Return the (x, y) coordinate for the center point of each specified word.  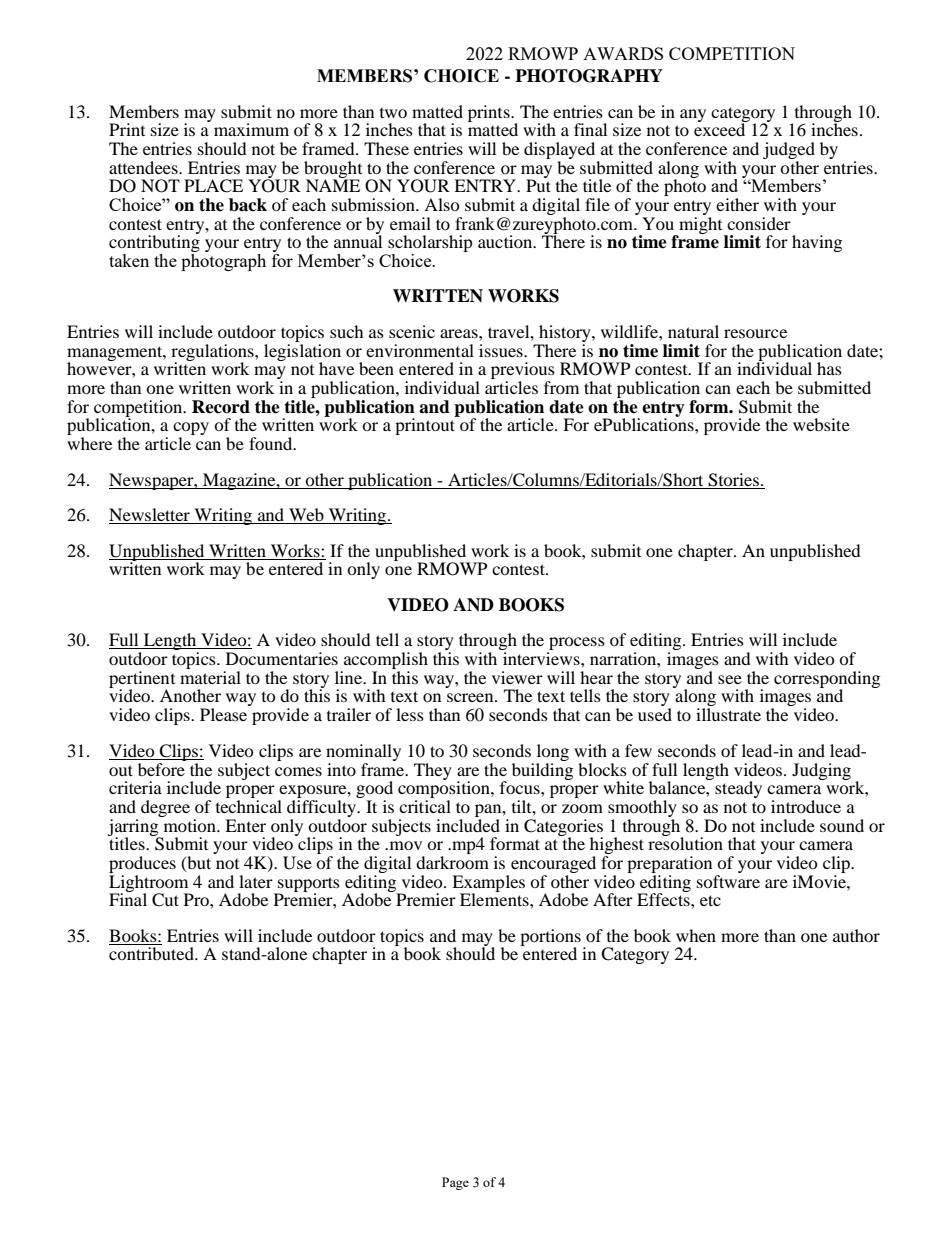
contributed (152, 953)
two (393, 113)
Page (455, 1183)
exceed (721, 128)
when (696, 935)
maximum (251, 129)
